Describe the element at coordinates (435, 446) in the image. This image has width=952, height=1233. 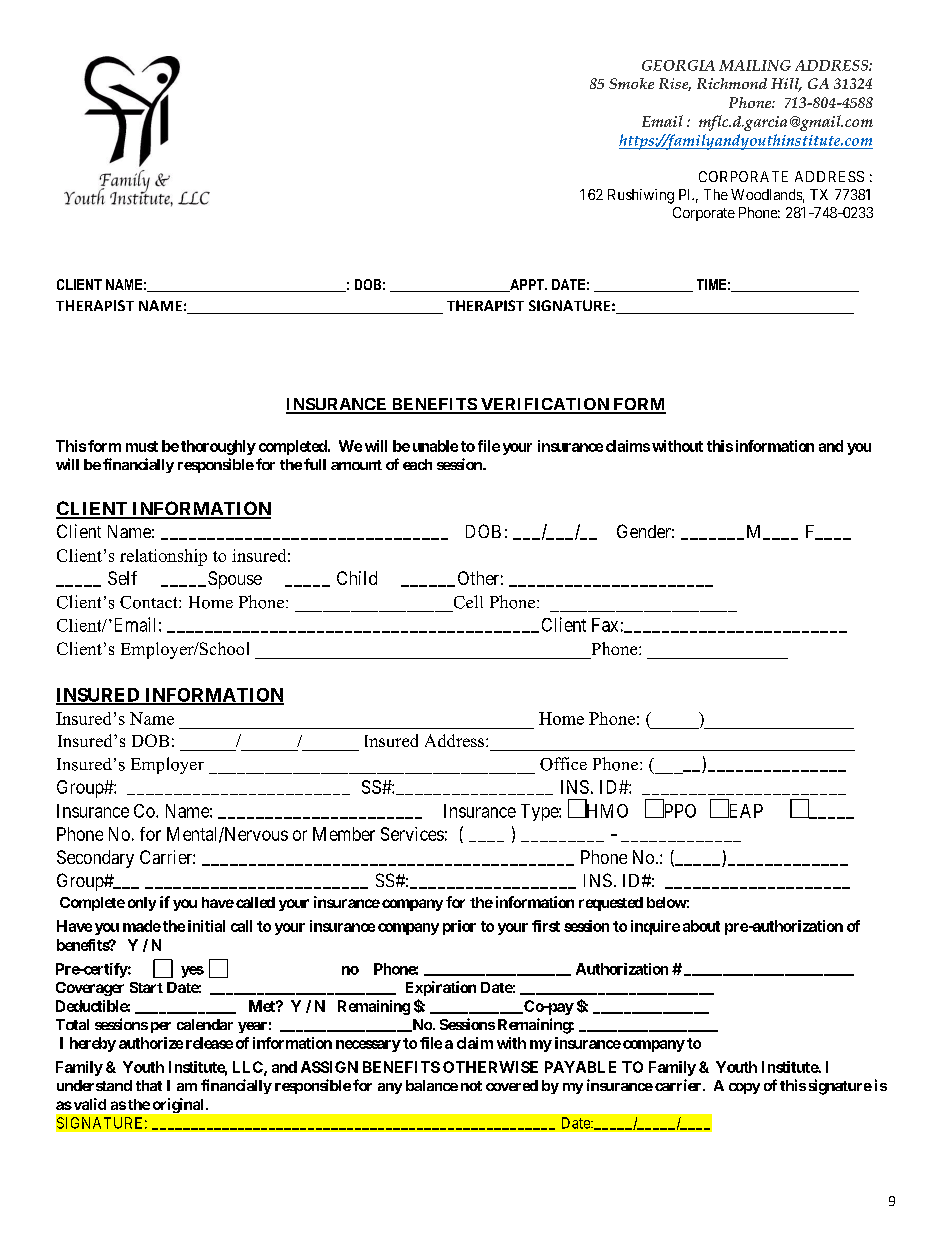
I see `unable` at that location.
